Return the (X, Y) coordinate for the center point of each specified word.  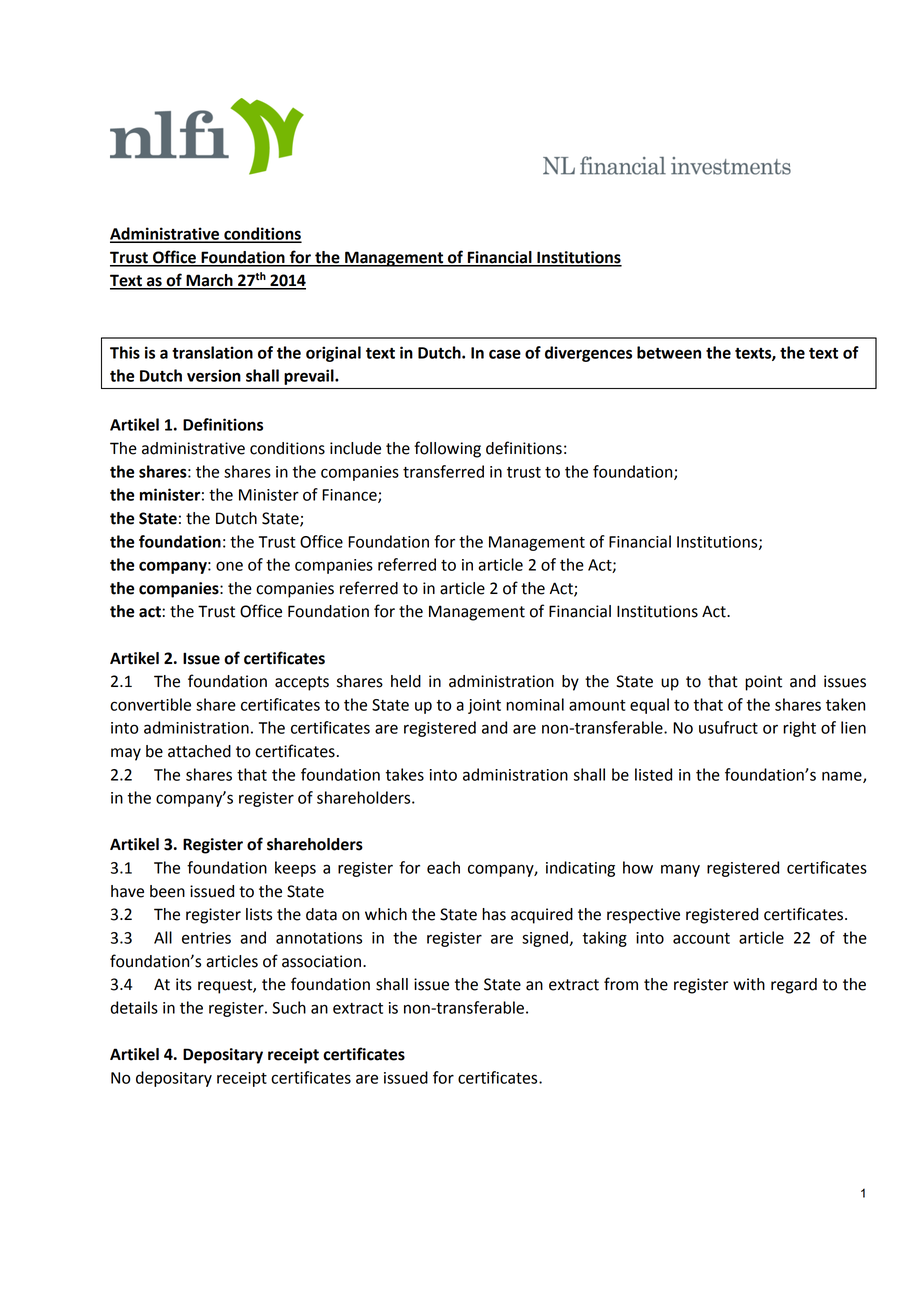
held (406, 681)
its (184, 984)
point (763, 683)
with (749, 984)
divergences (588, 354)
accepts (302, 683)
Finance (350, 496)
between (669, 352)
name (843, 777)
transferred (443, 471)
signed (546, 939)
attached (199, 751)
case (505, 354)
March (209, 281)
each (443, 867)
